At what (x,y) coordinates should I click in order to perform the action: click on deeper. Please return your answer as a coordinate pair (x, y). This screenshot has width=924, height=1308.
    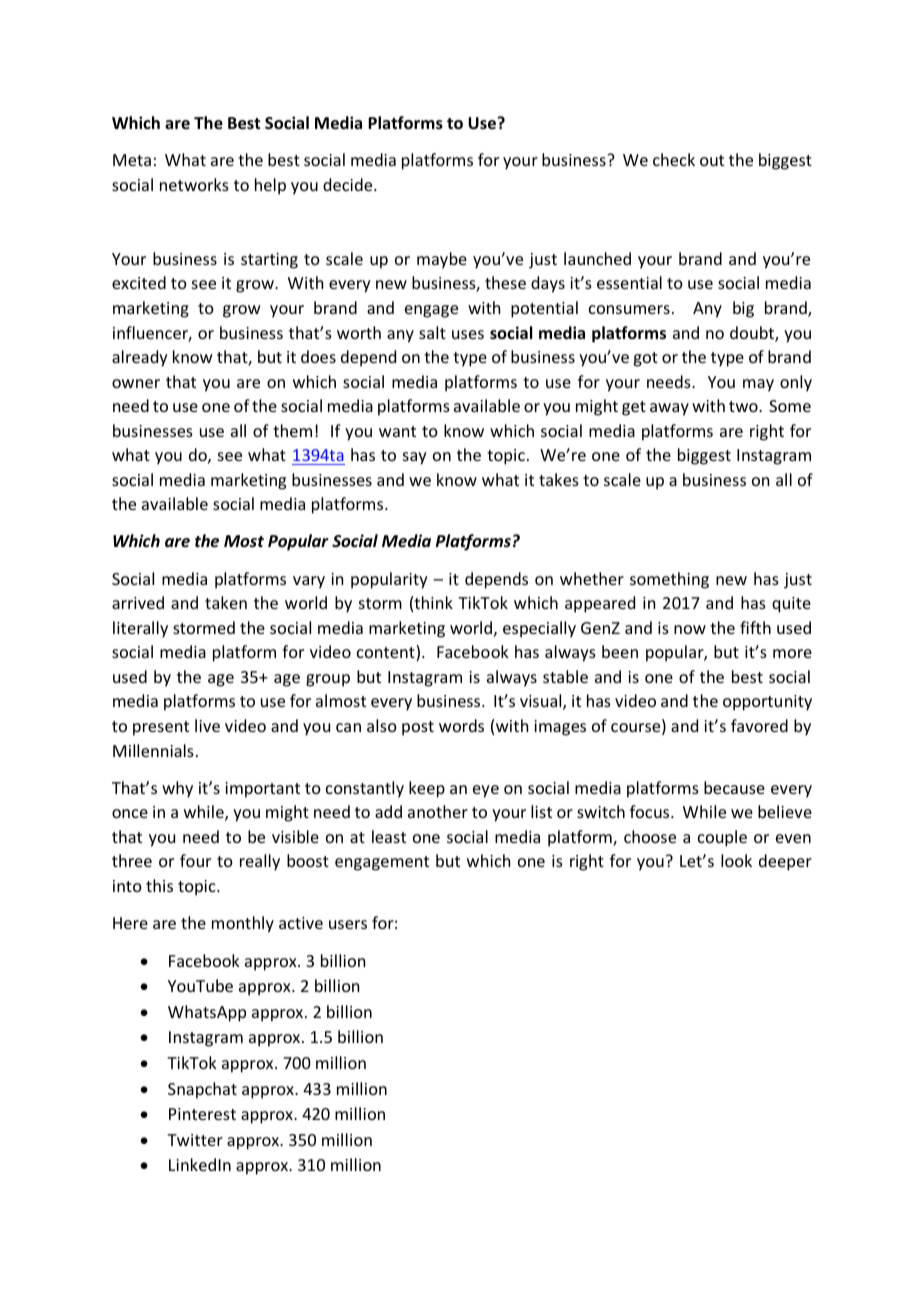
    Looking at the image, I should click on (785, 862).
